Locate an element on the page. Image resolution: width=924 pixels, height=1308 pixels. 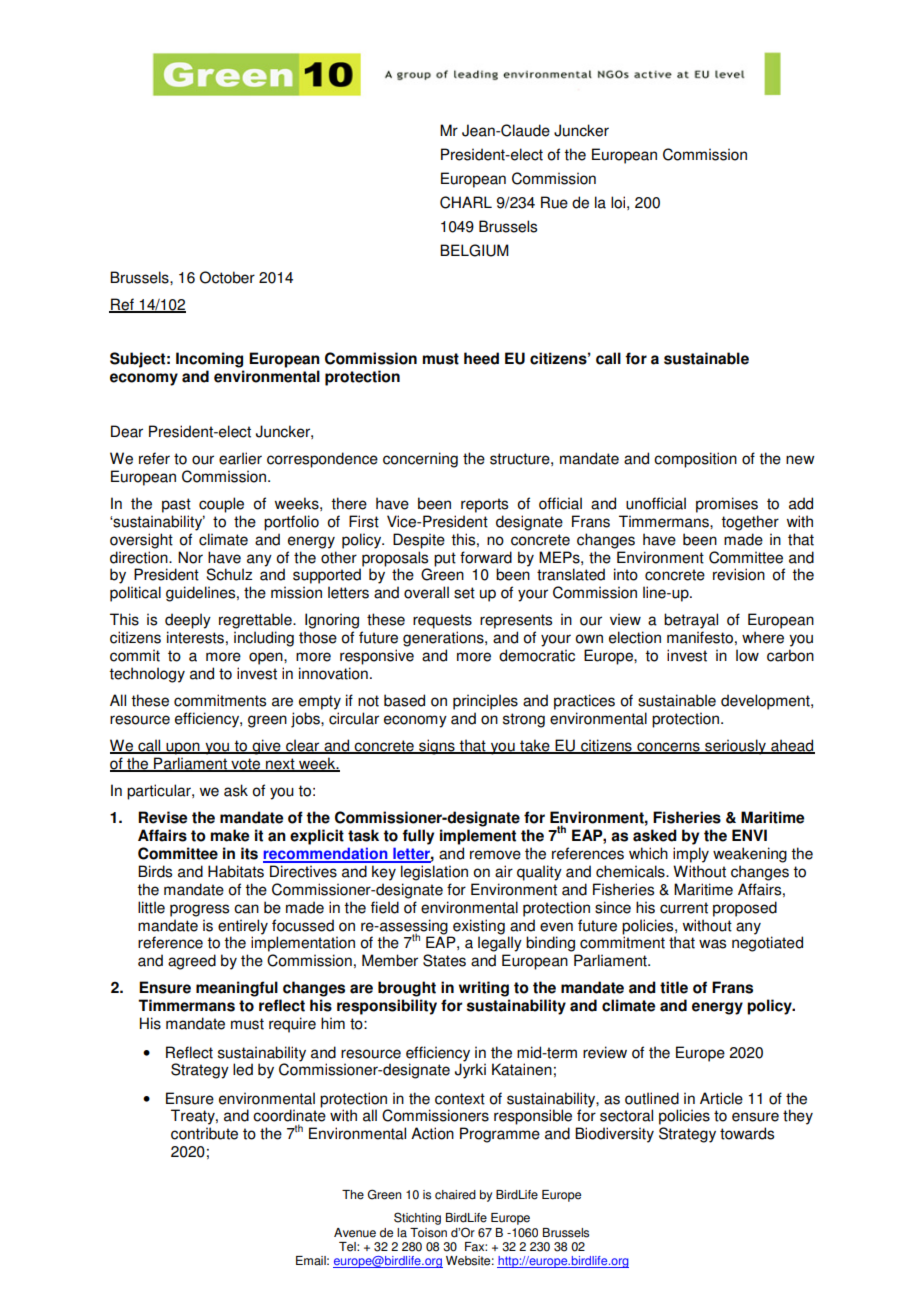
chaired is located at coordinates (455, 1195).
